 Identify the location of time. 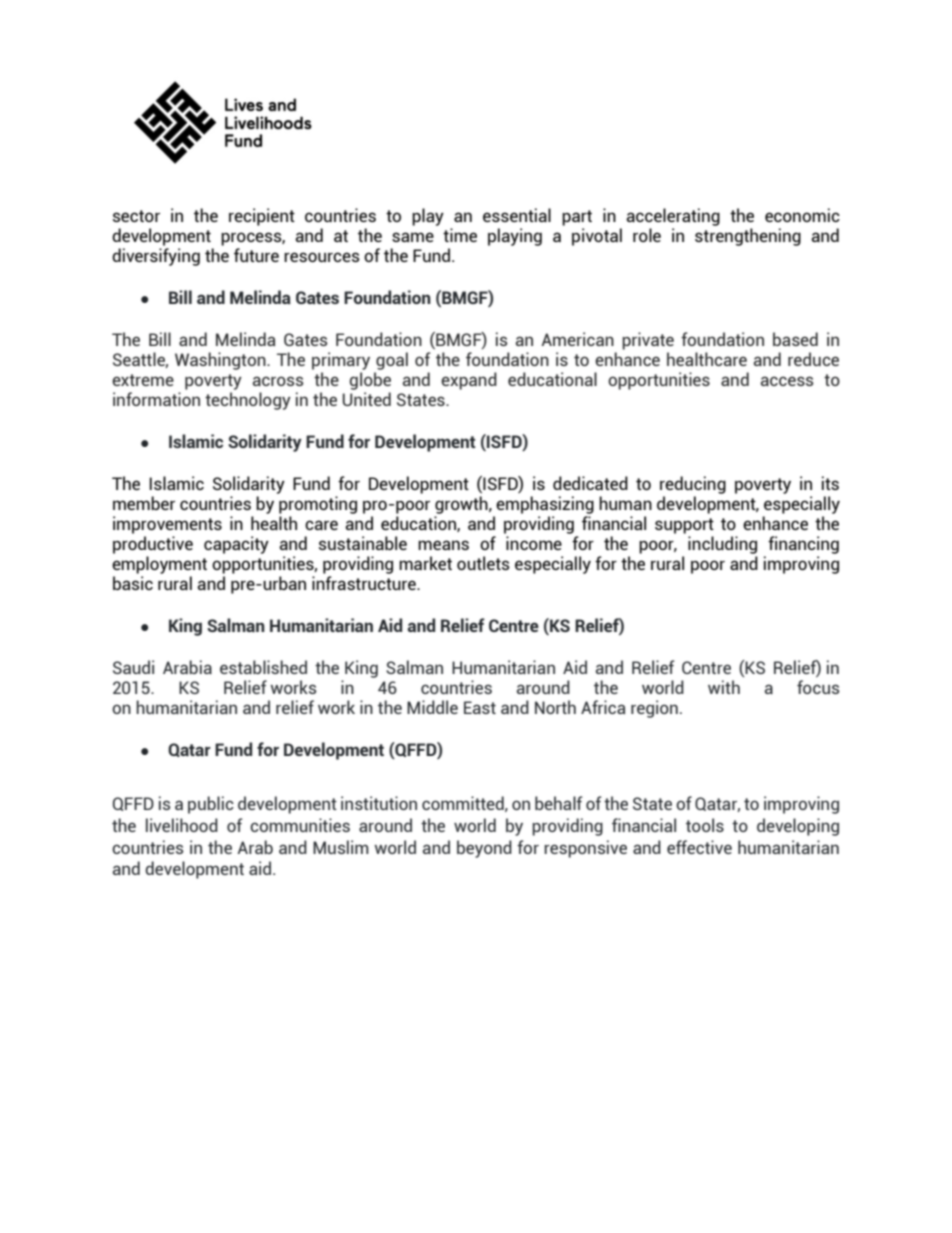
(460, 235).
